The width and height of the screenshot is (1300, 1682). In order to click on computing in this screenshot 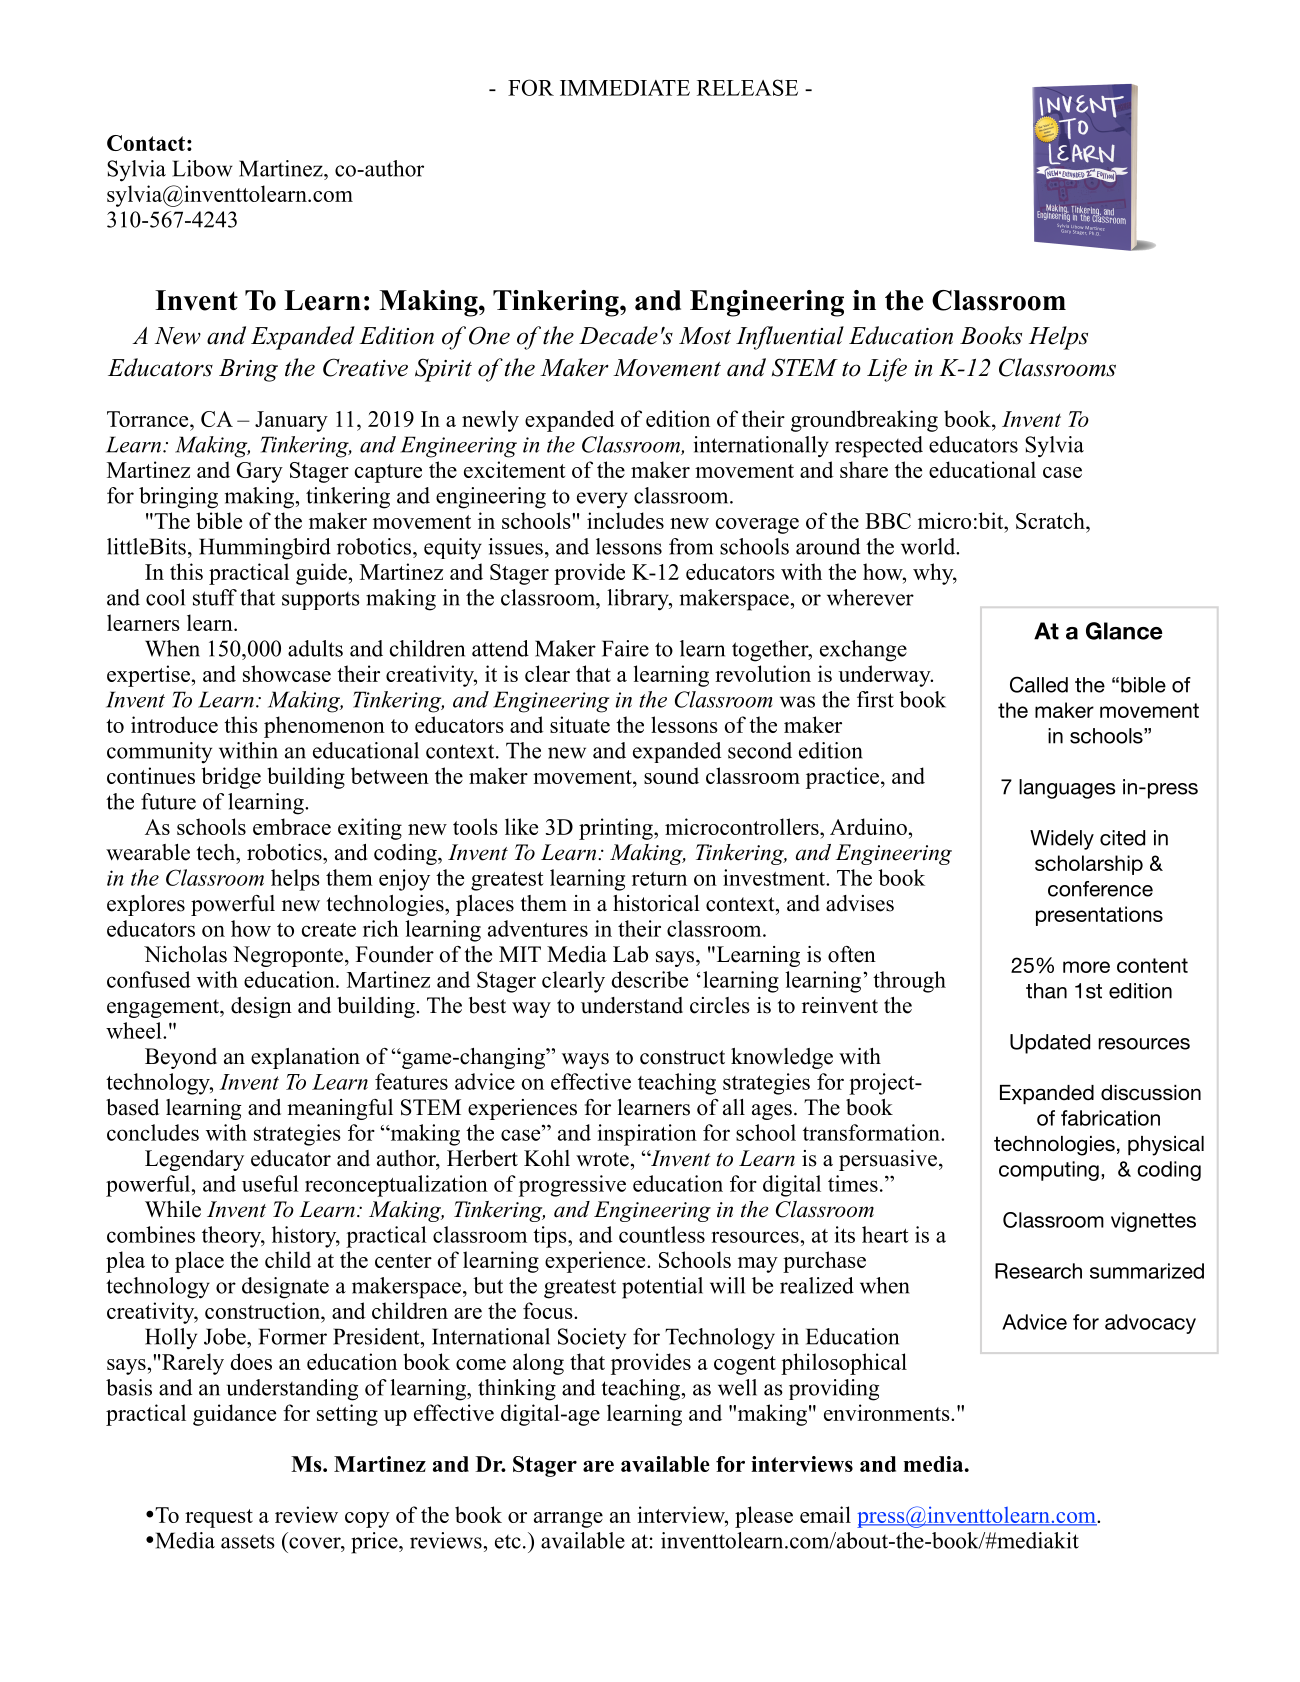, I will do `click(1049, 1171)`.
